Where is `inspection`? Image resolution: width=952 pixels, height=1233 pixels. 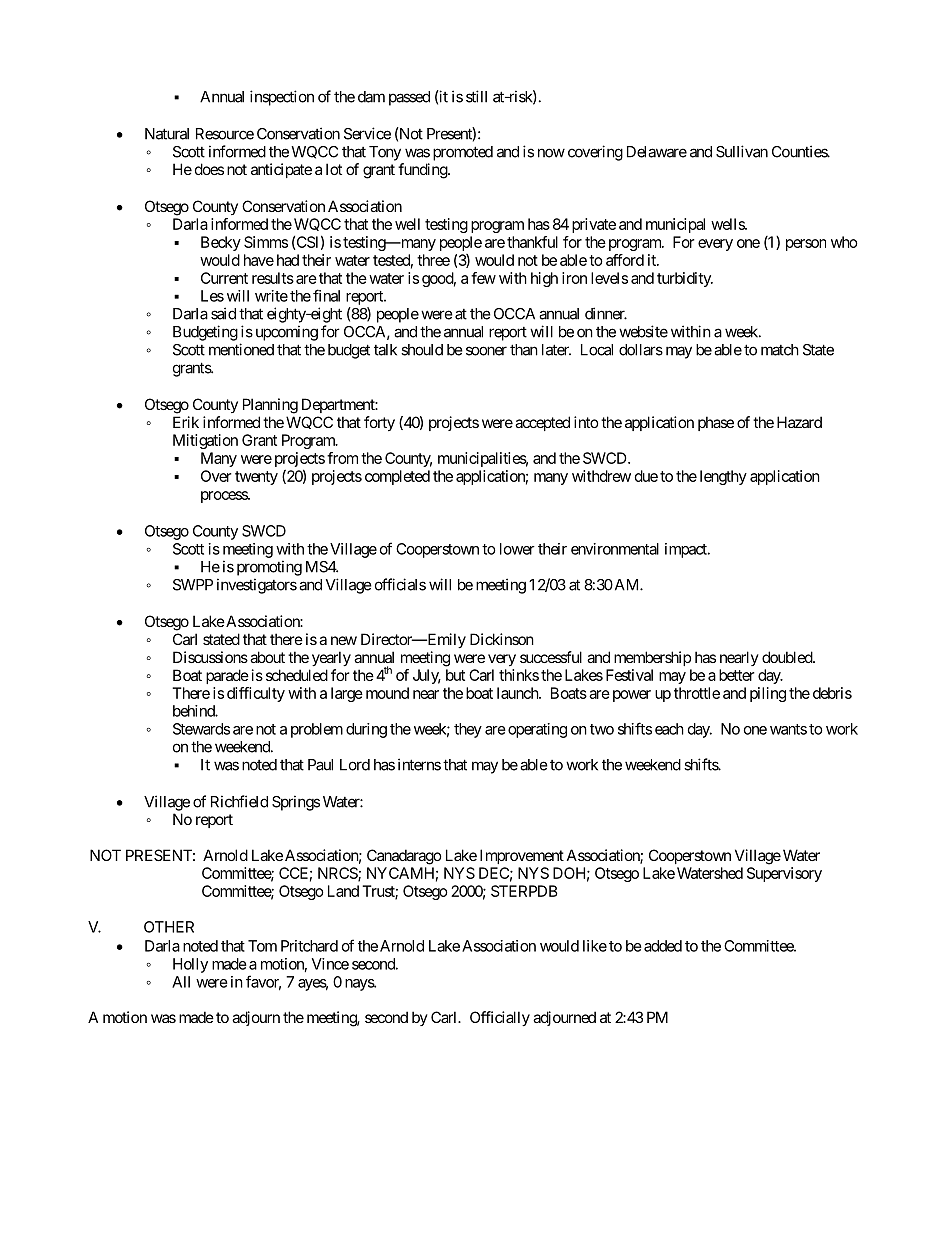 inspection is located at coordinates (282, 98).
